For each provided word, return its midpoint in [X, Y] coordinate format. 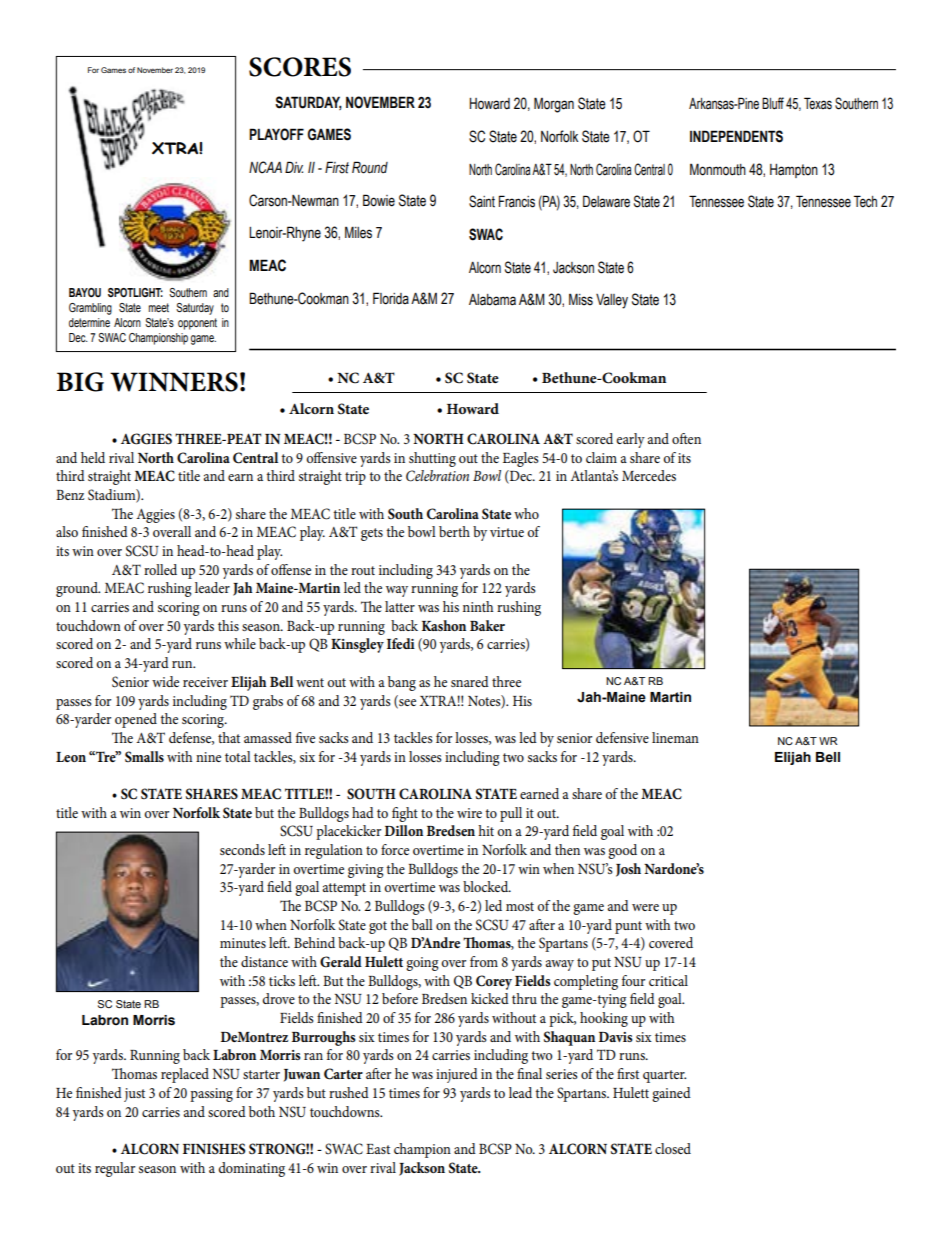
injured [457, 1075]
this [228, 625]
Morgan [554, 105]
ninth [478, 606]
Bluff [773, 103]
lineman [675, 737]
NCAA [265, 167]
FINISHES [214, 1149]
